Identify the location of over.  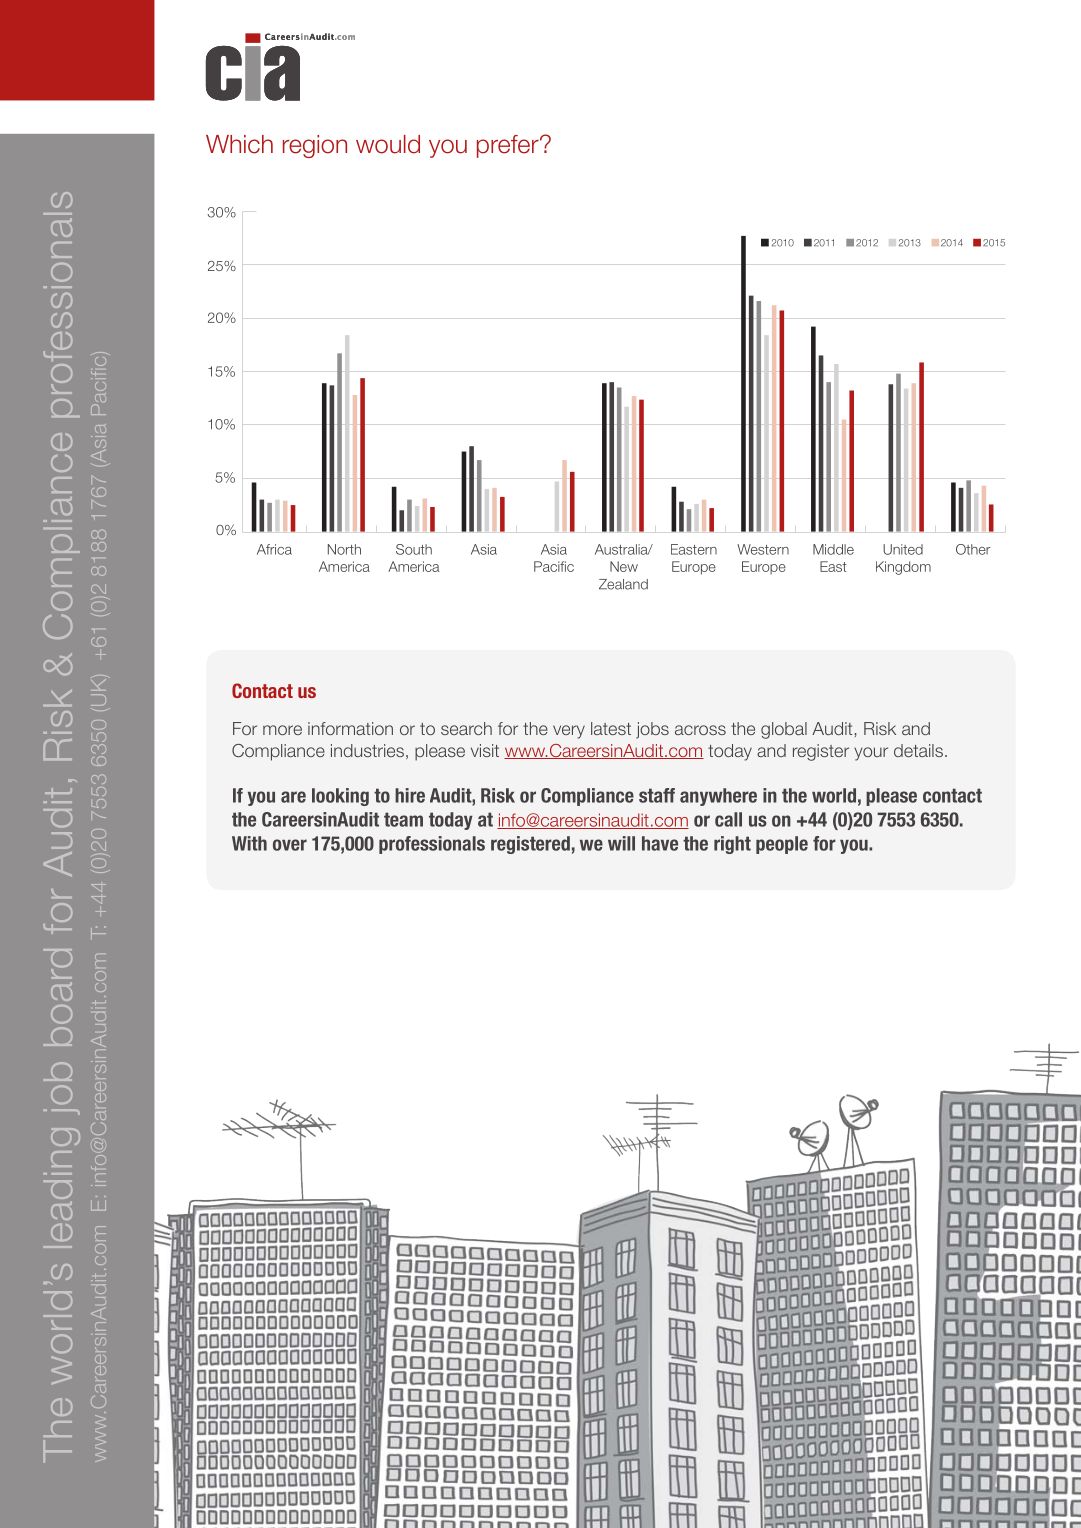
(290, 845).
